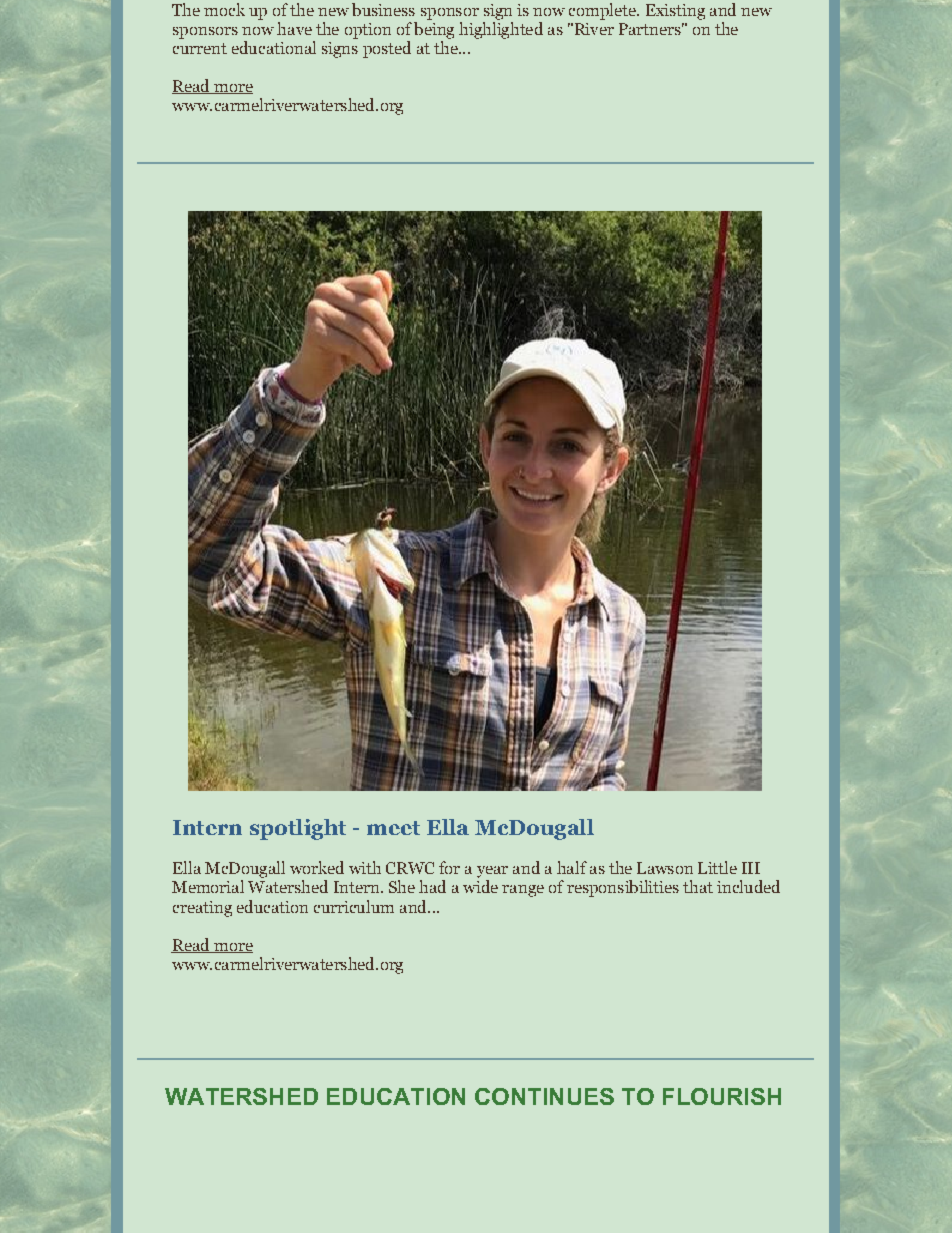  I want to click on creating, so click(202, 909).
